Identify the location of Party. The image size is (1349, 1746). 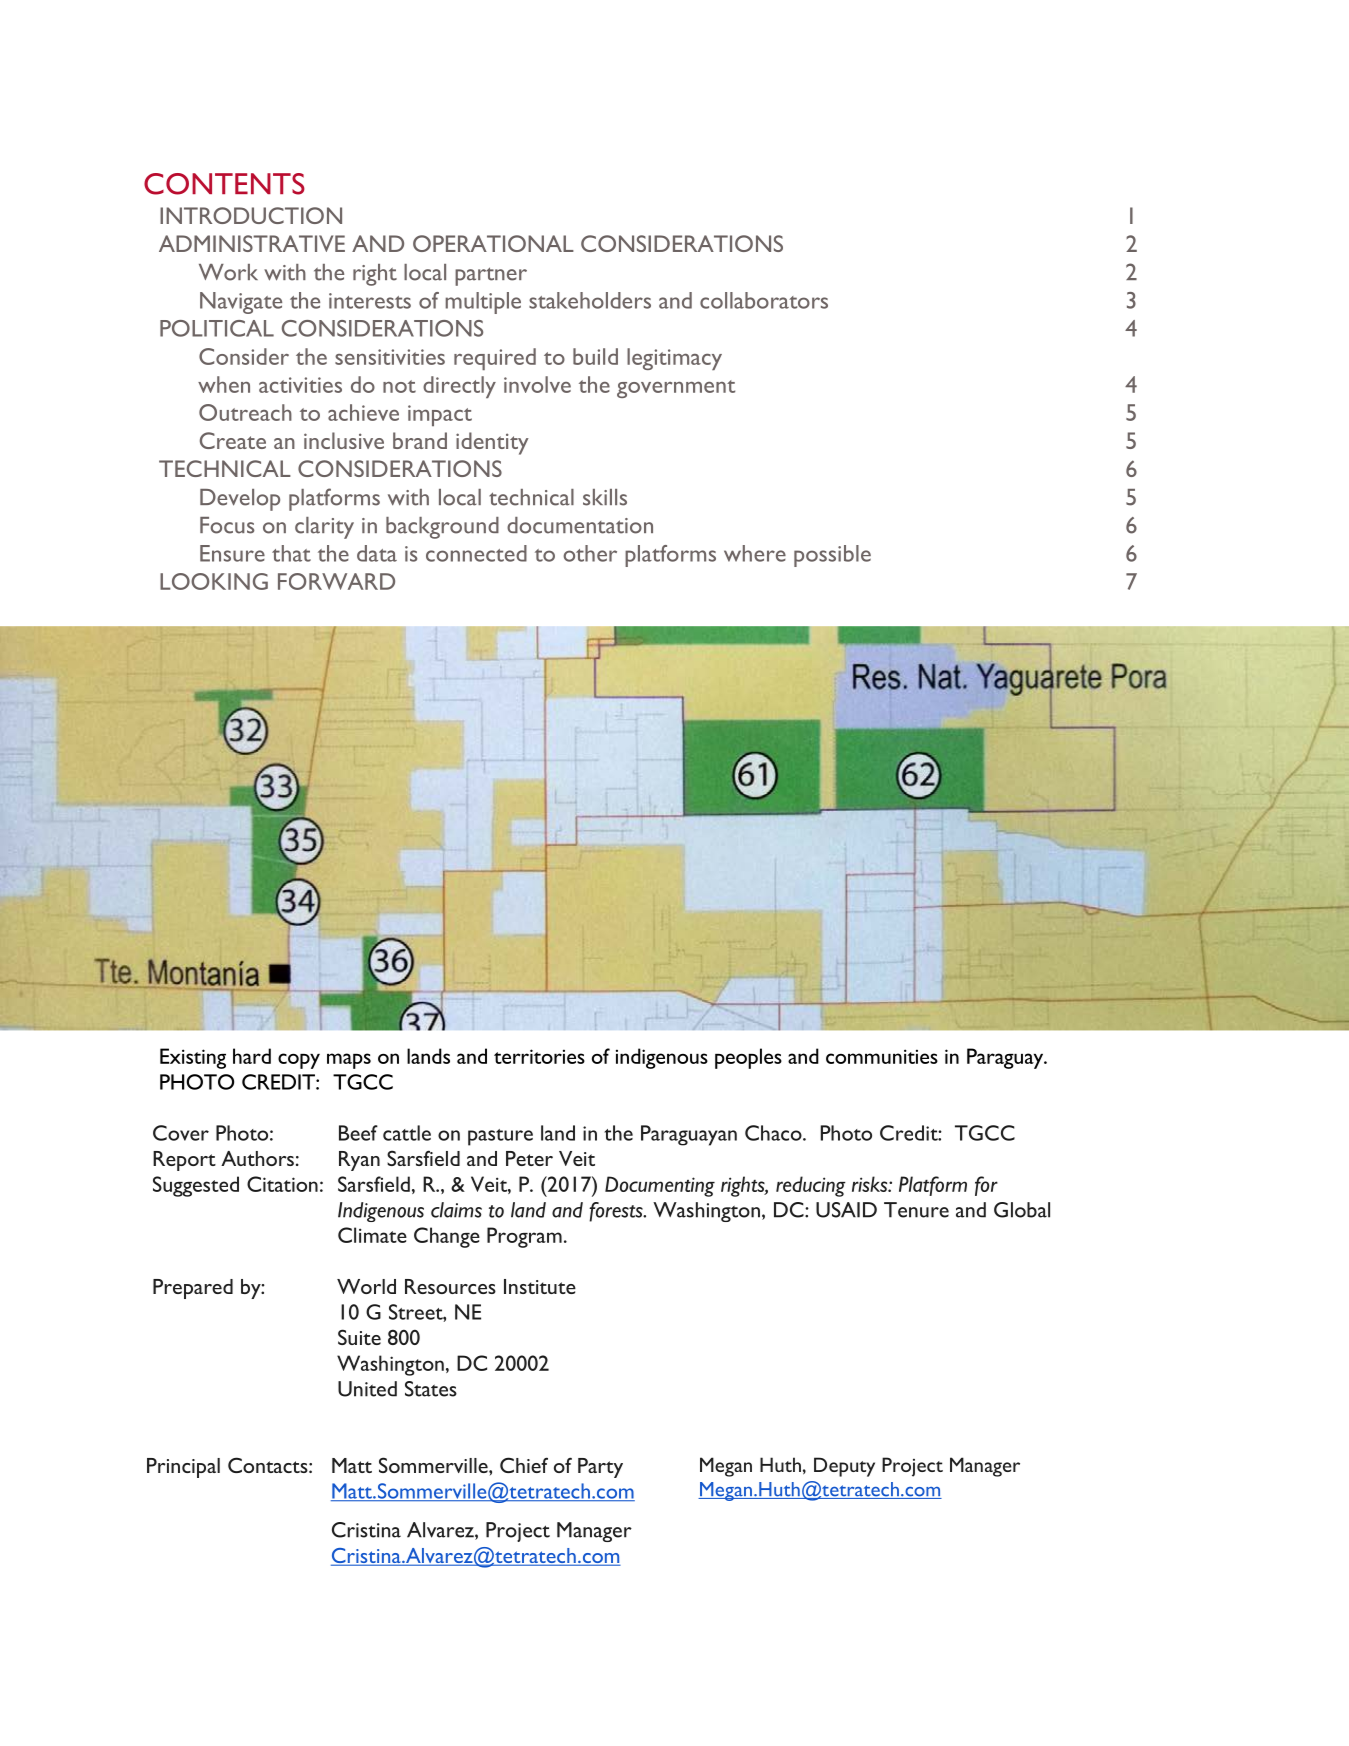
(600, 1468).
